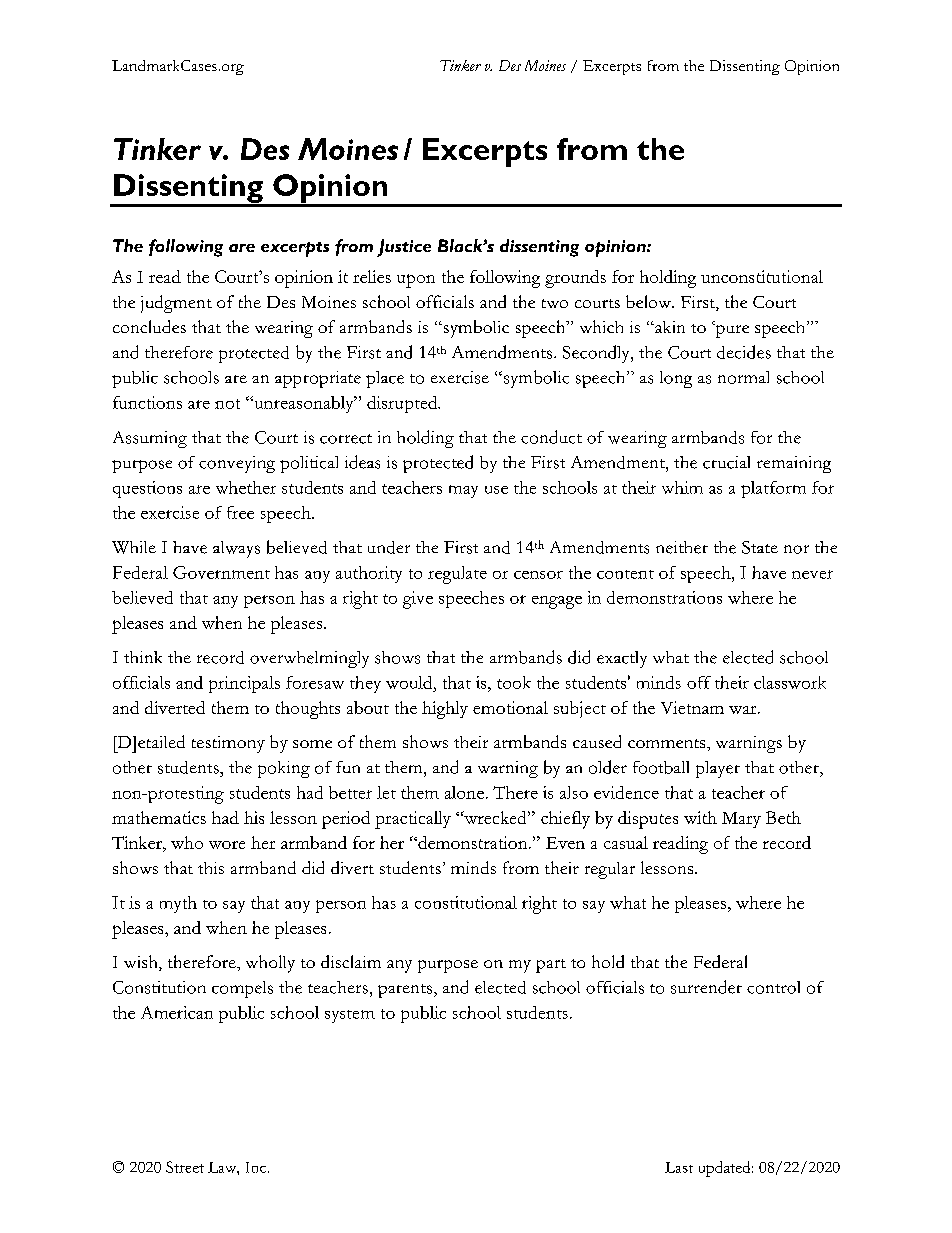  What do you see at coordinates (176, 304) in the page?
I see `judgment` at bounding box center [176, 304].
